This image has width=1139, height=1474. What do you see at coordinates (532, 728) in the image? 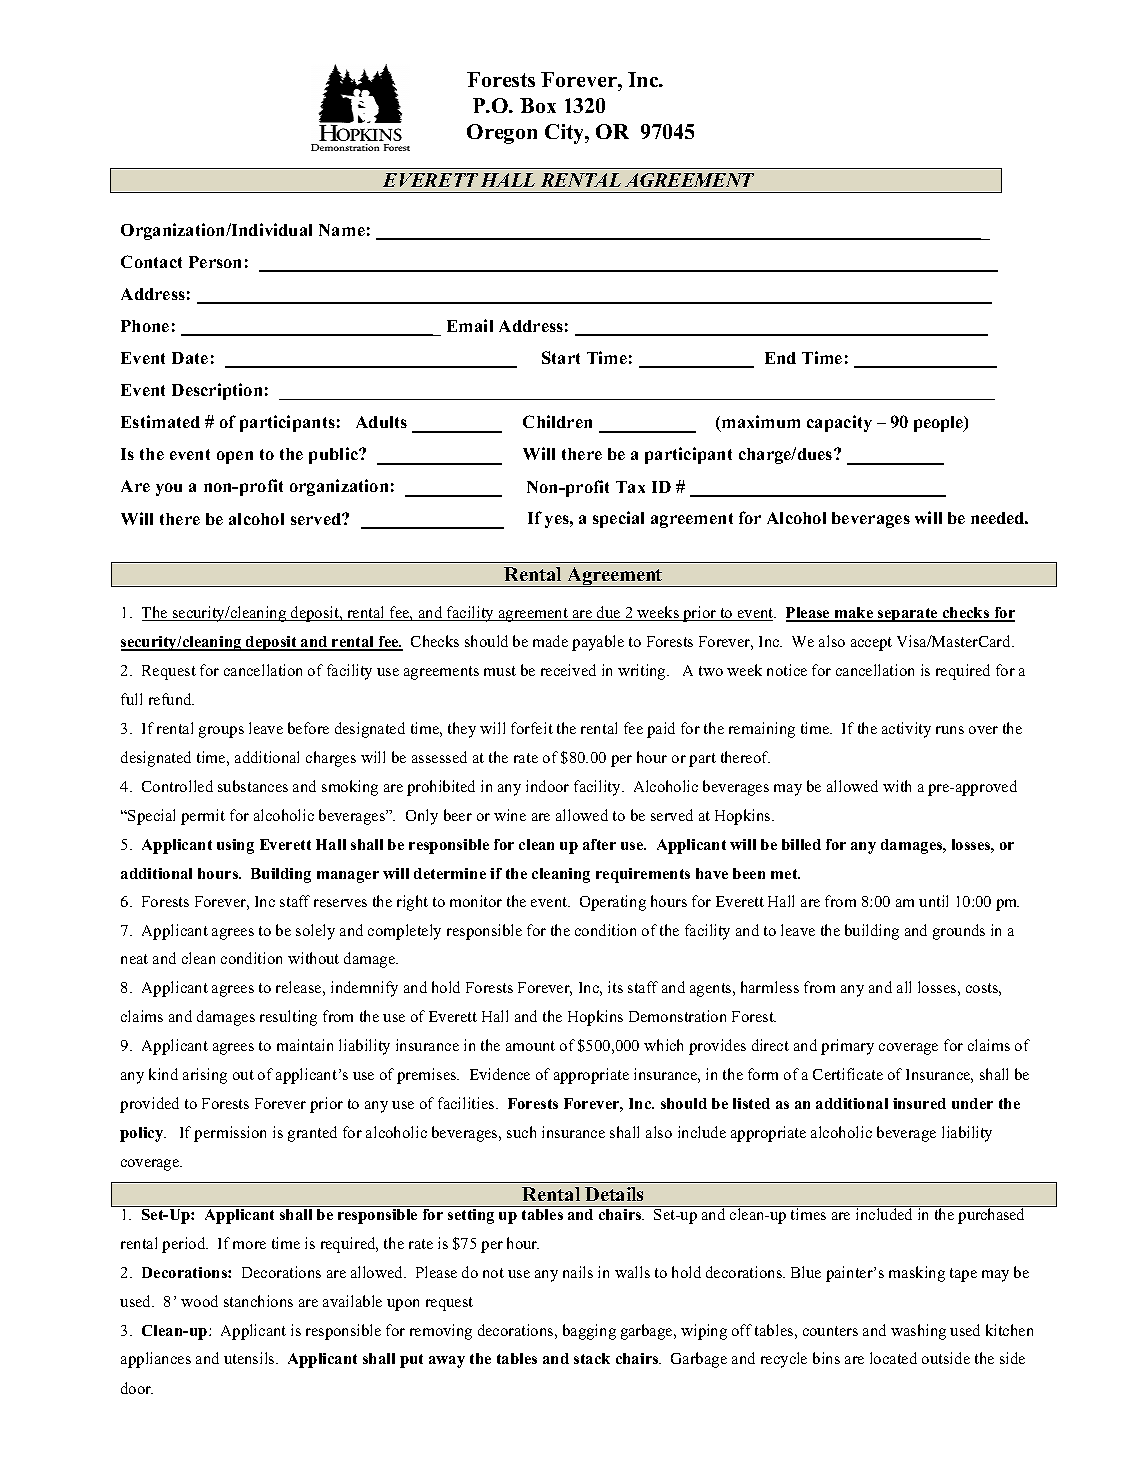
I see `forfeit` at bounding box center [532, 728].
